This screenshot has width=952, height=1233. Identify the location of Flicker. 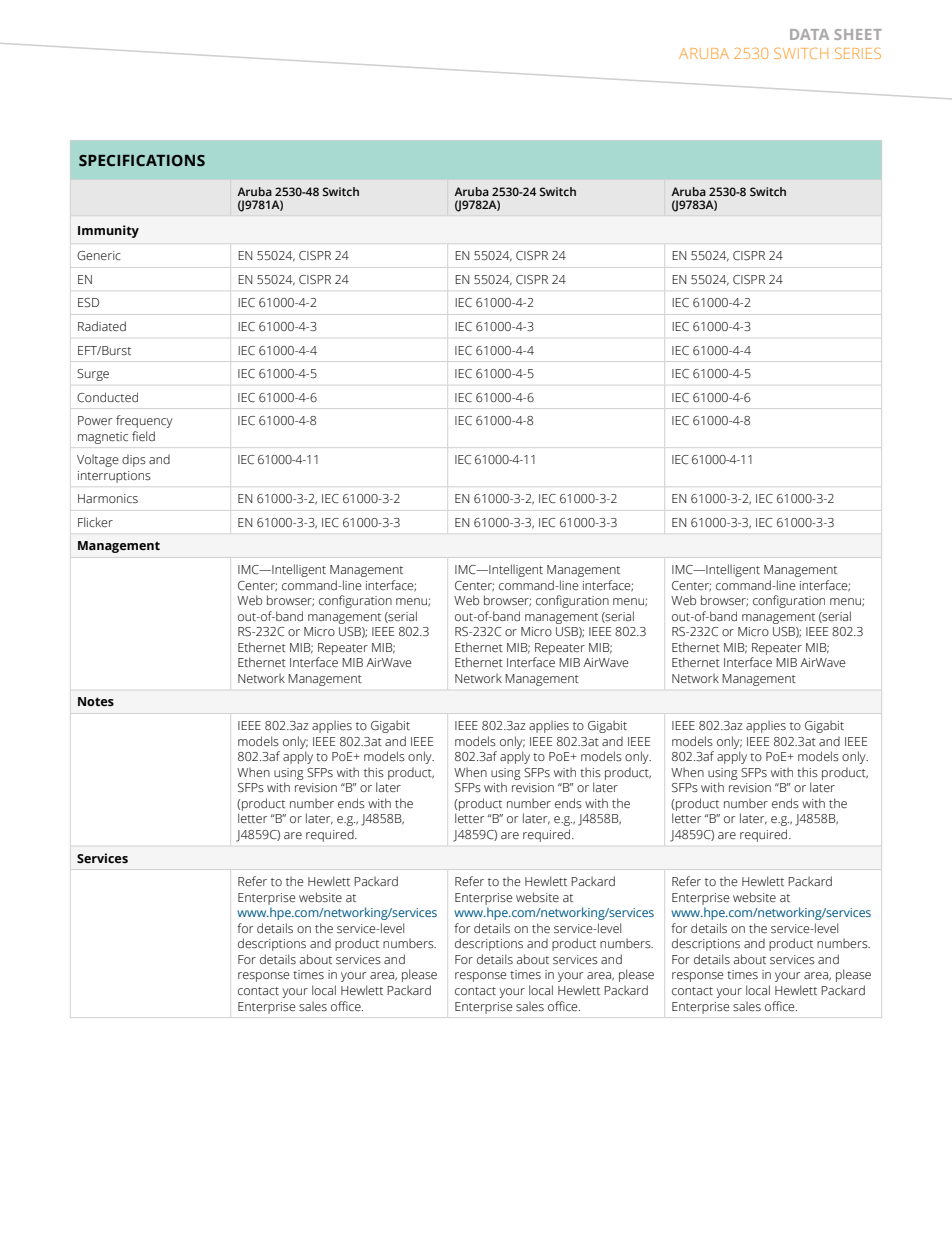
(95, 522).
